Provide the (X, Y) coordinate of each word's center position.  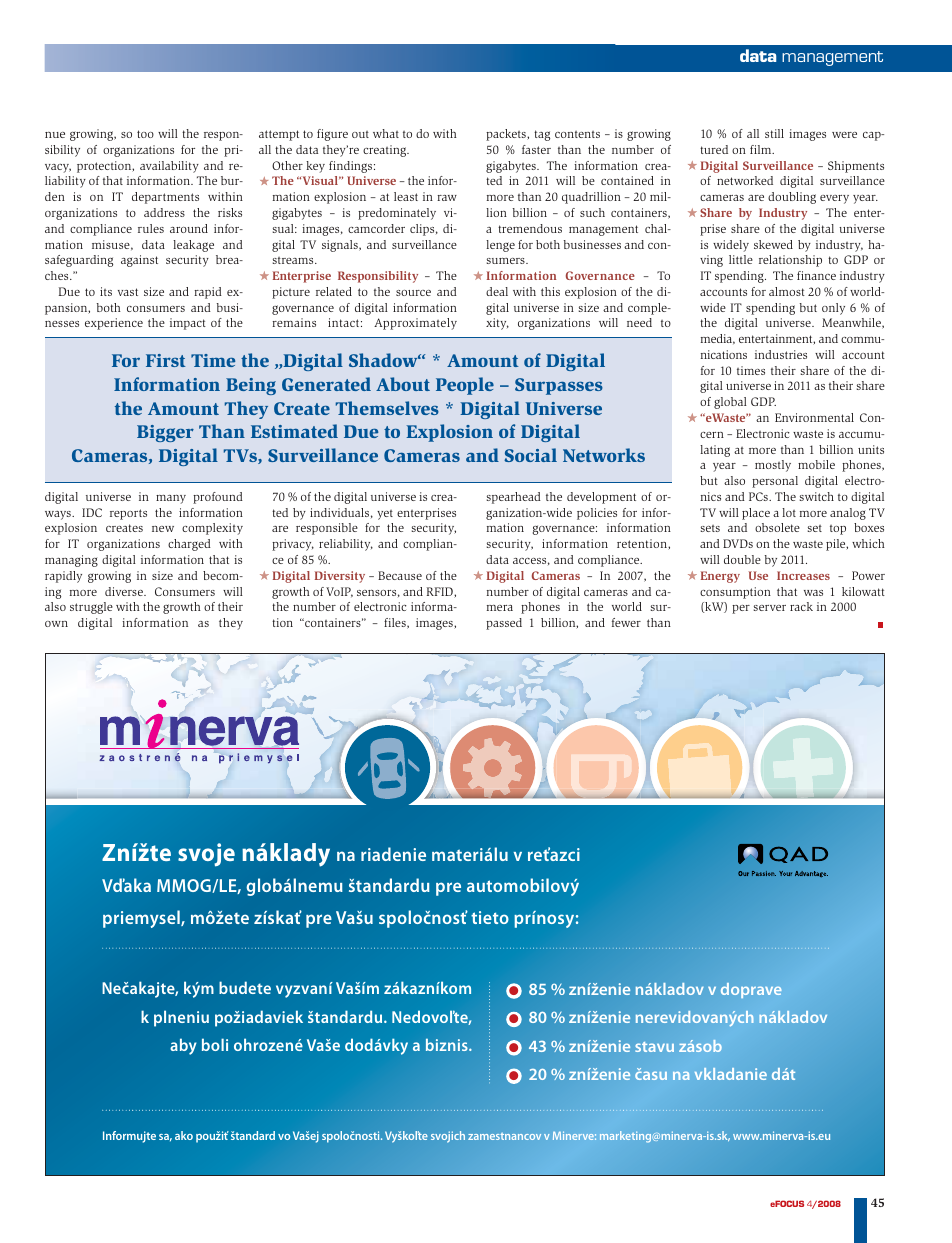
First (166, 360)
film (762, 149)
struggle (91, 608)
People (465, 386)
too (145, 134)
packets (507, 135)
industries (781, 354)
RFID (441, 592)
